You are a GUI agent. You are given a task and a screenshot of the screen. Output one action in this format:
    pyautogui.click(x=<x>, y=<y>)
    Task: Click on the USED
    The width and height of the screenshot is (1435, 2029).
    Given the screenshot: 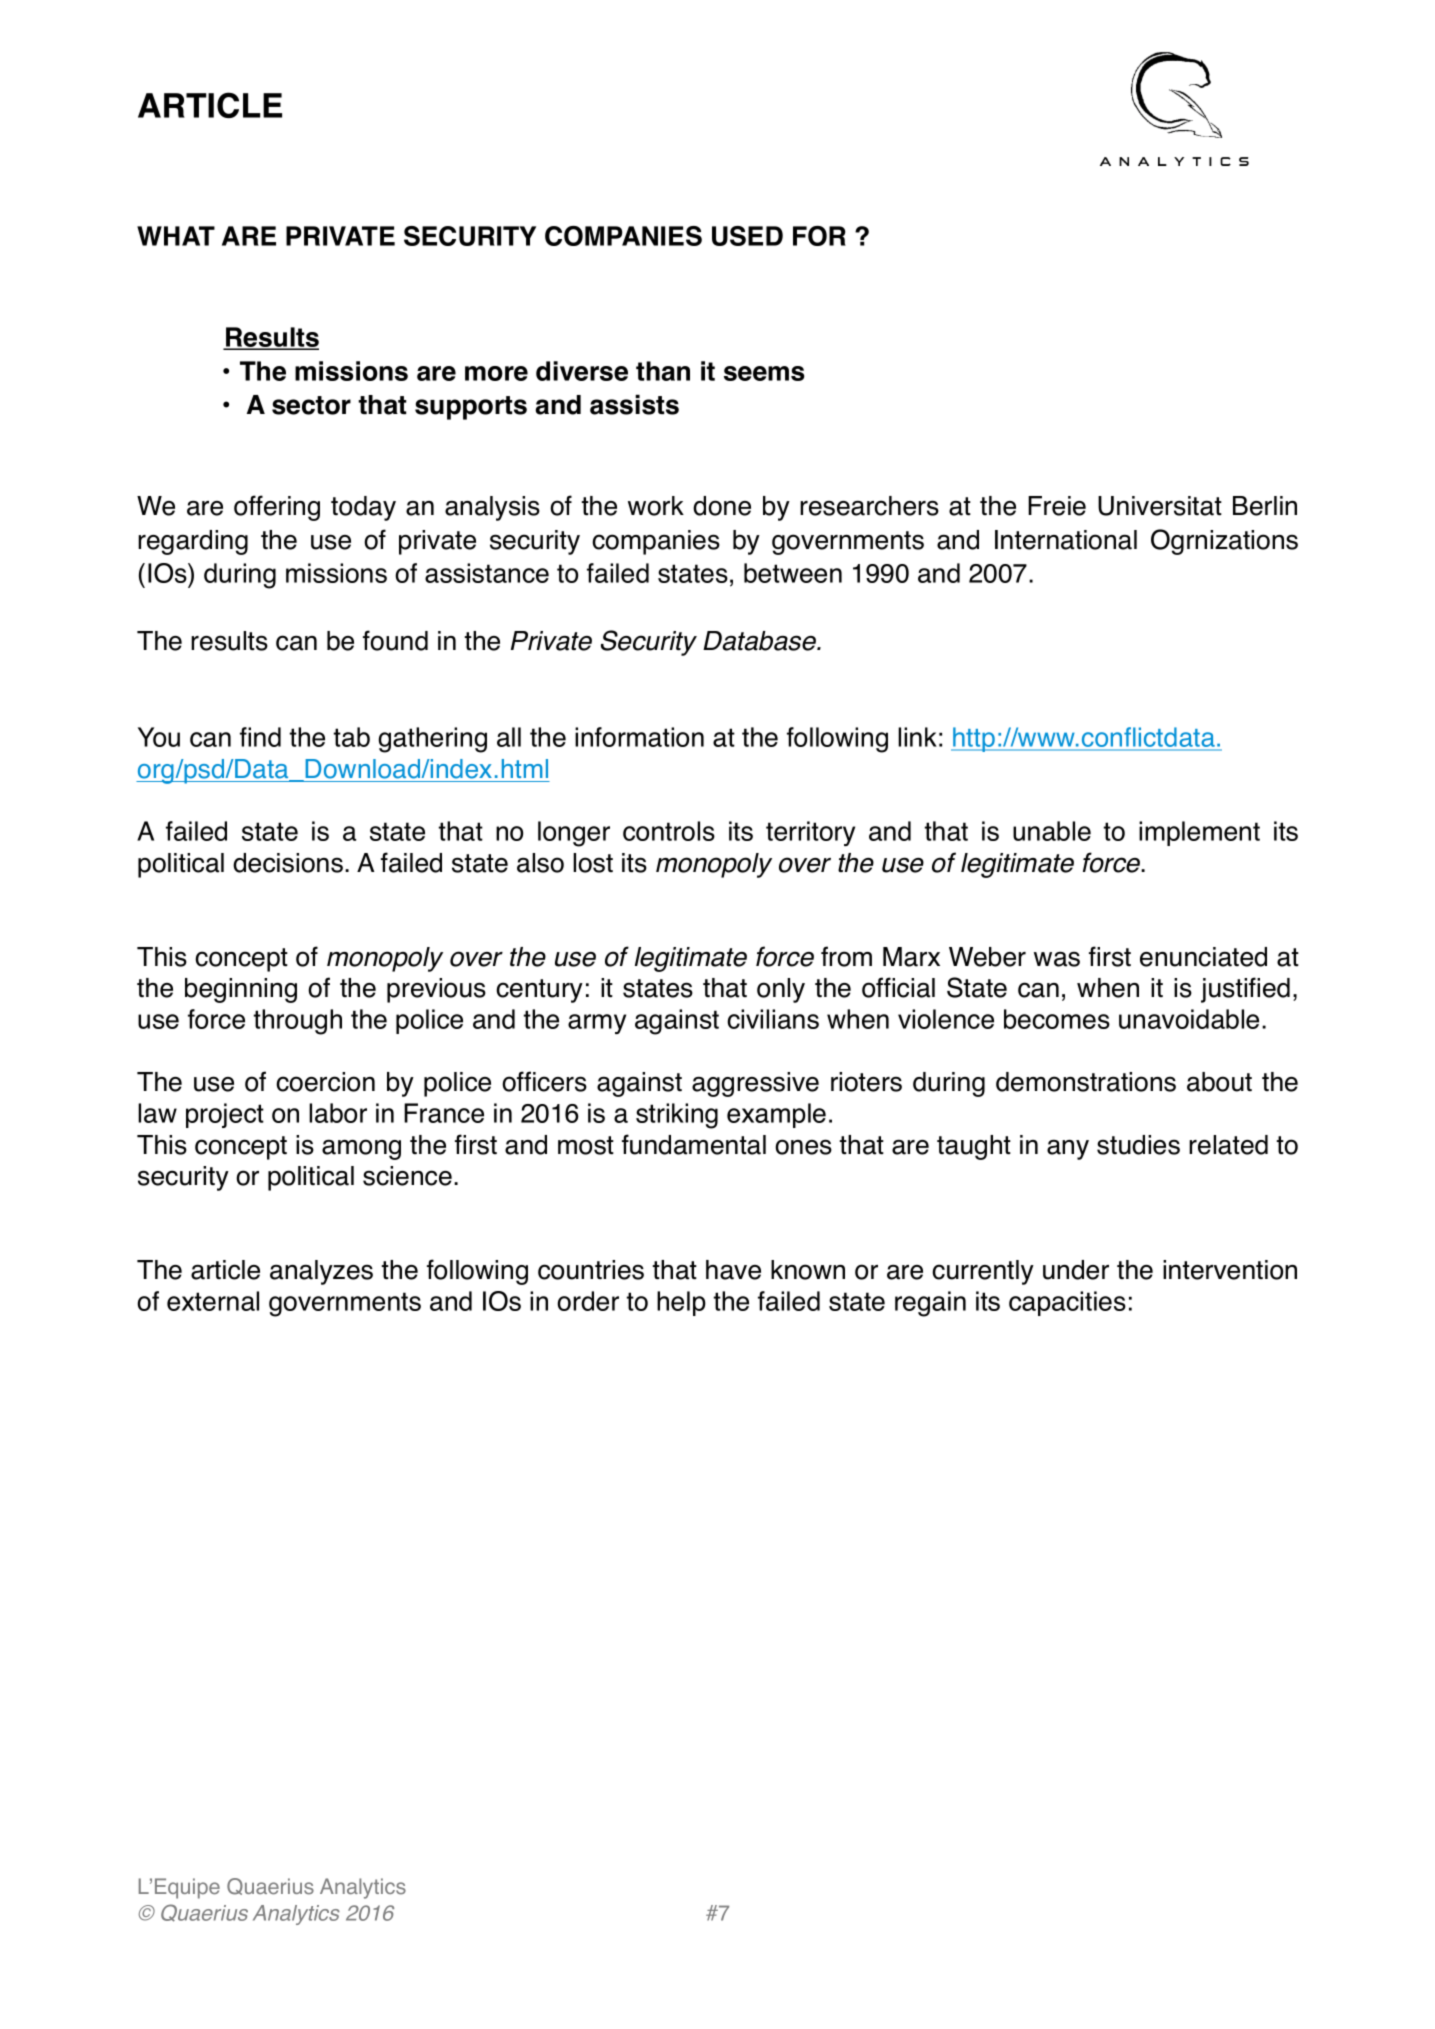 What is the action you would take?
    pyautogui.click(x=747, y=236)
